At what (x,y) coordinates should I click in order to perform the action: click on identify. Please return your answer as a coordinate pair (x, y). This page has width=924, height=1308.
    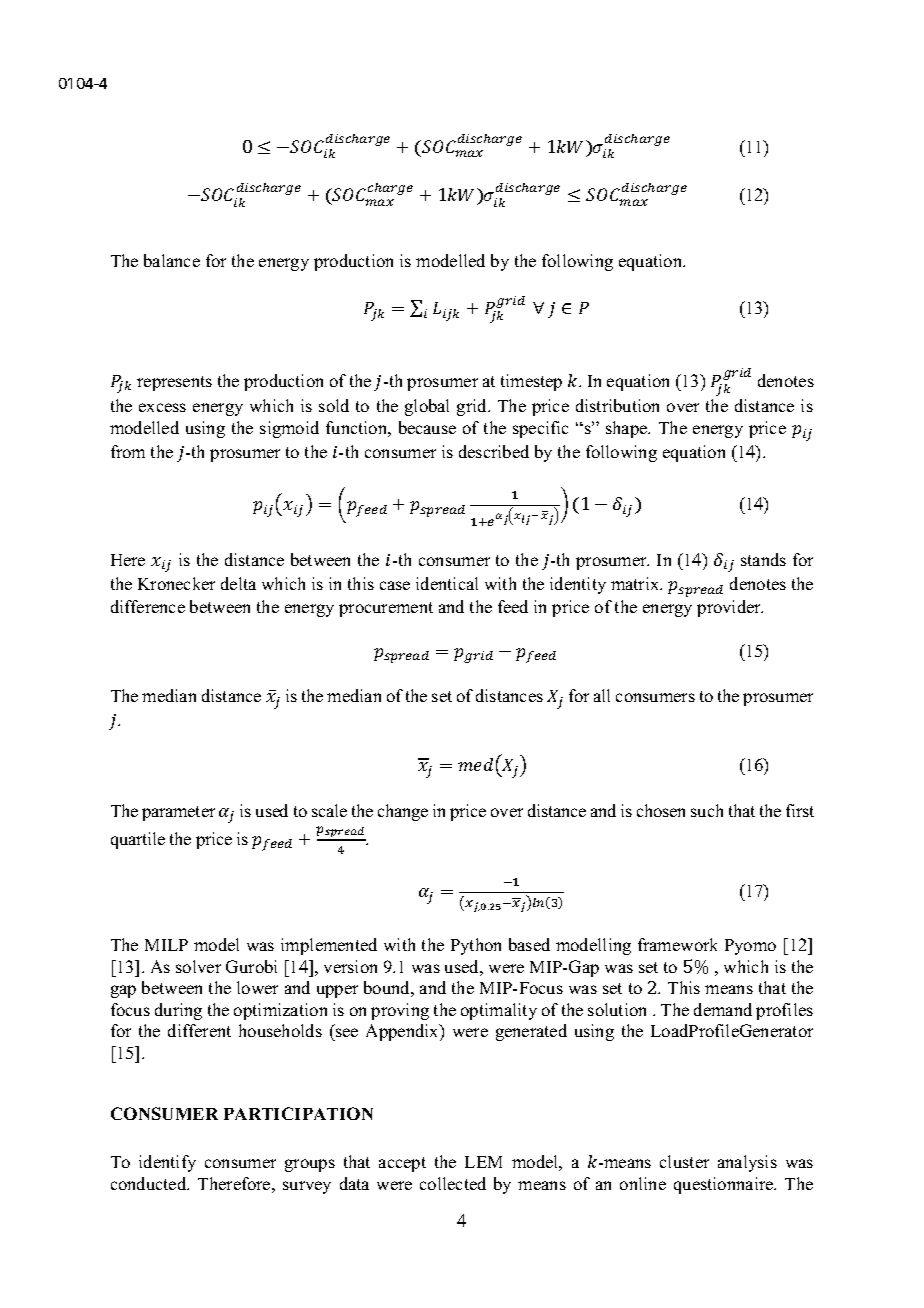
    Looking at the image, I should click on (167, 1163).
